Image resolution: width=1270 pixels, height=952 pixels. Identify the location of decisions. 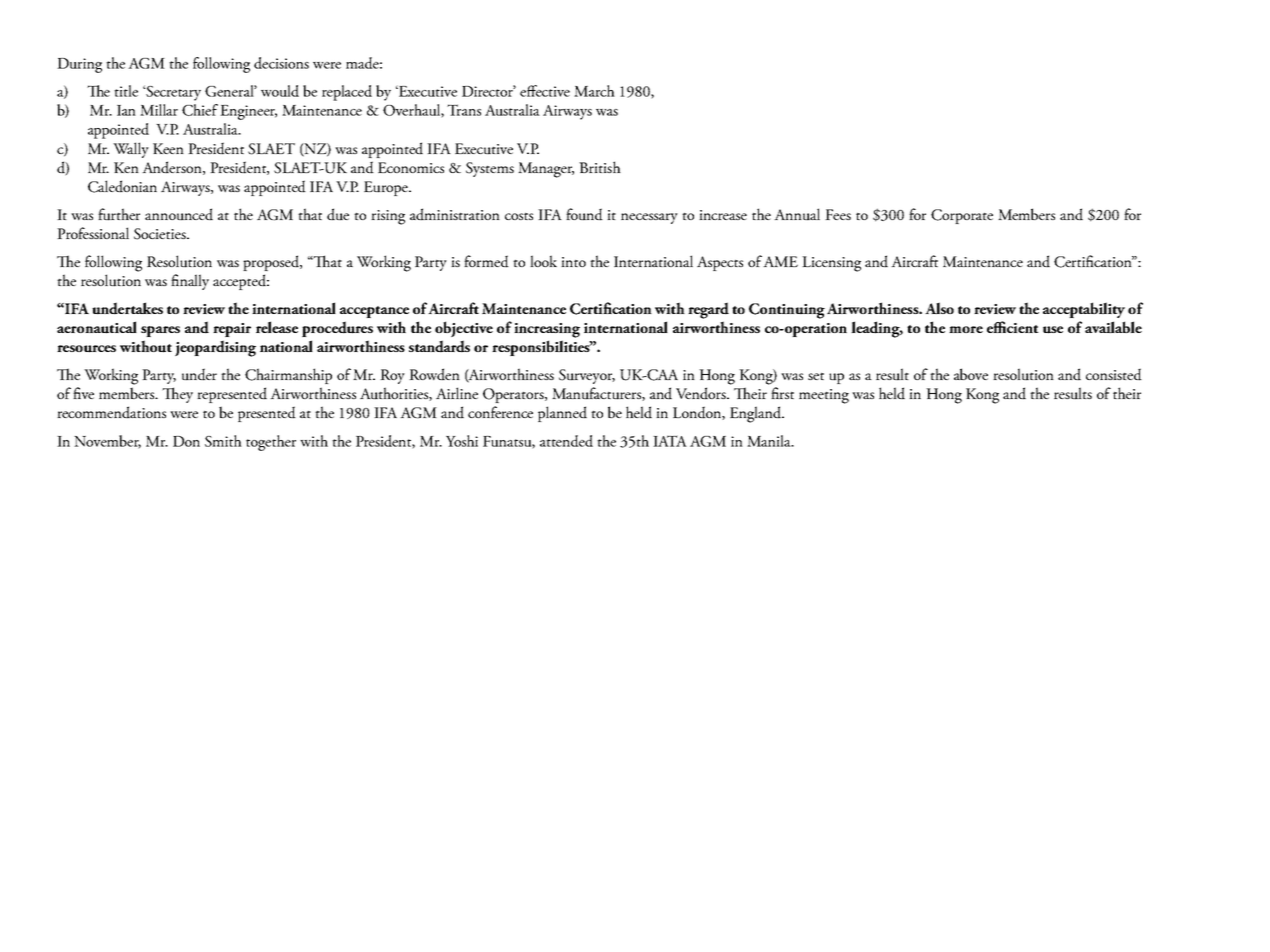
(281, 63).
